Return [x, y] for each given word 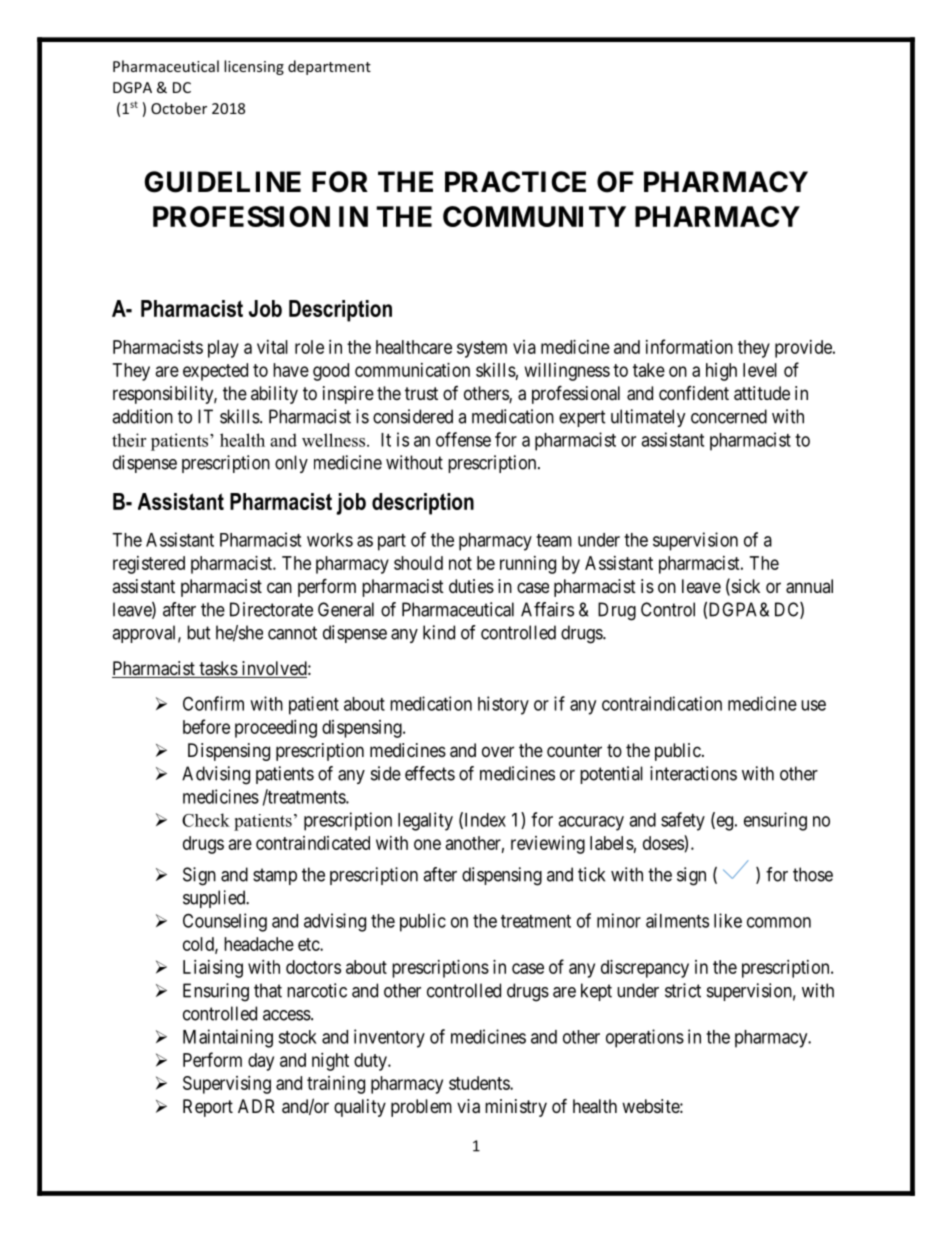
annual [809, 586]
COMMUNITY [534, 216]
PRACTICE [515, 182]
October [179, 108]
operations [645, 1038]
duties [471, 586]
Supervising [227, 1085]
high [721, 372]
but [199, 632]
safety [683, 821]
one [427, 844]
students [480, 1083]
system [482, 349]
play [223, 349]
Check [206, 820]
